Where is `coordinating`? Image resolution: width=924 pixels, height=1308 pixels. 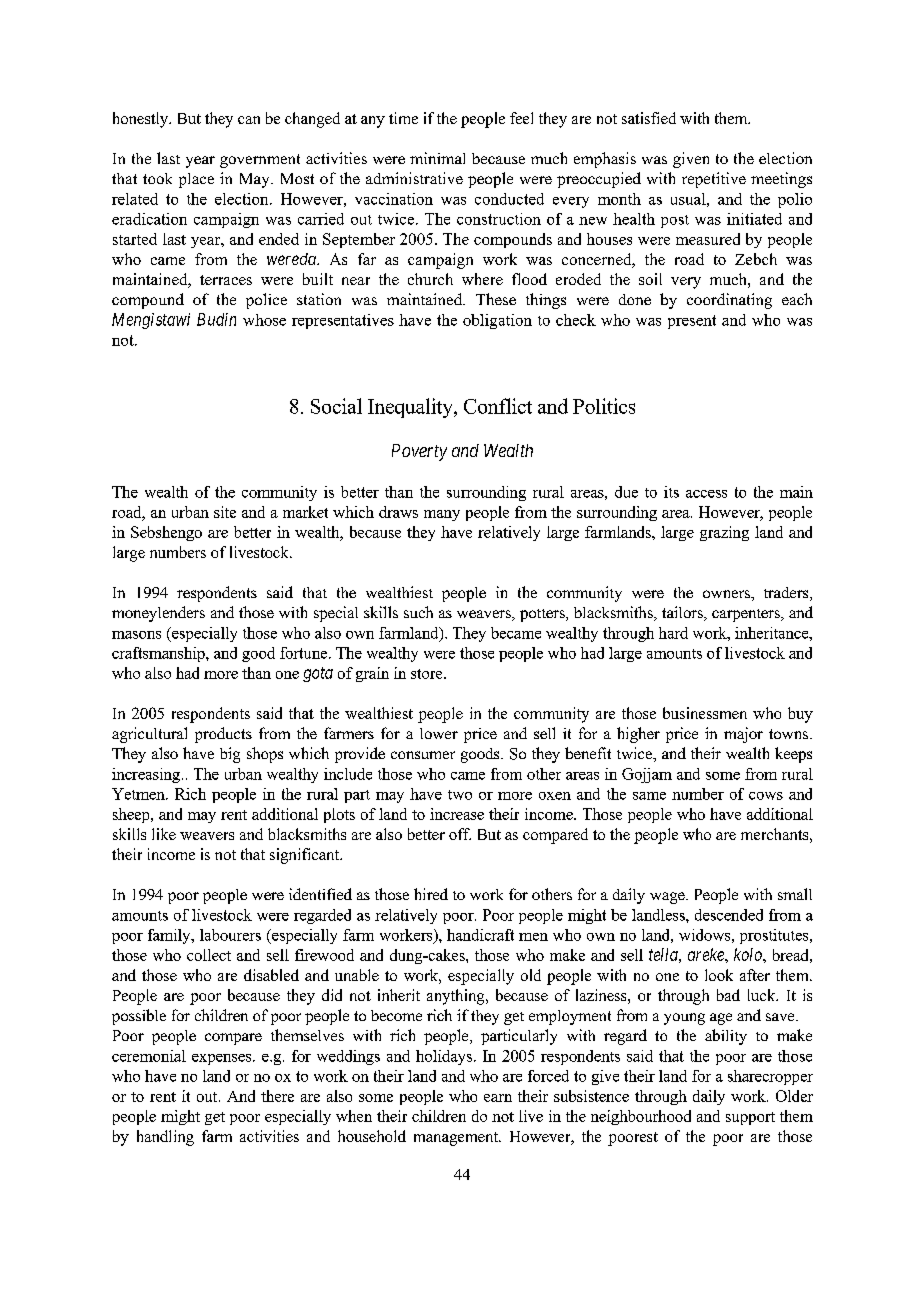
coordinating is located at coordinates (729, 301).
